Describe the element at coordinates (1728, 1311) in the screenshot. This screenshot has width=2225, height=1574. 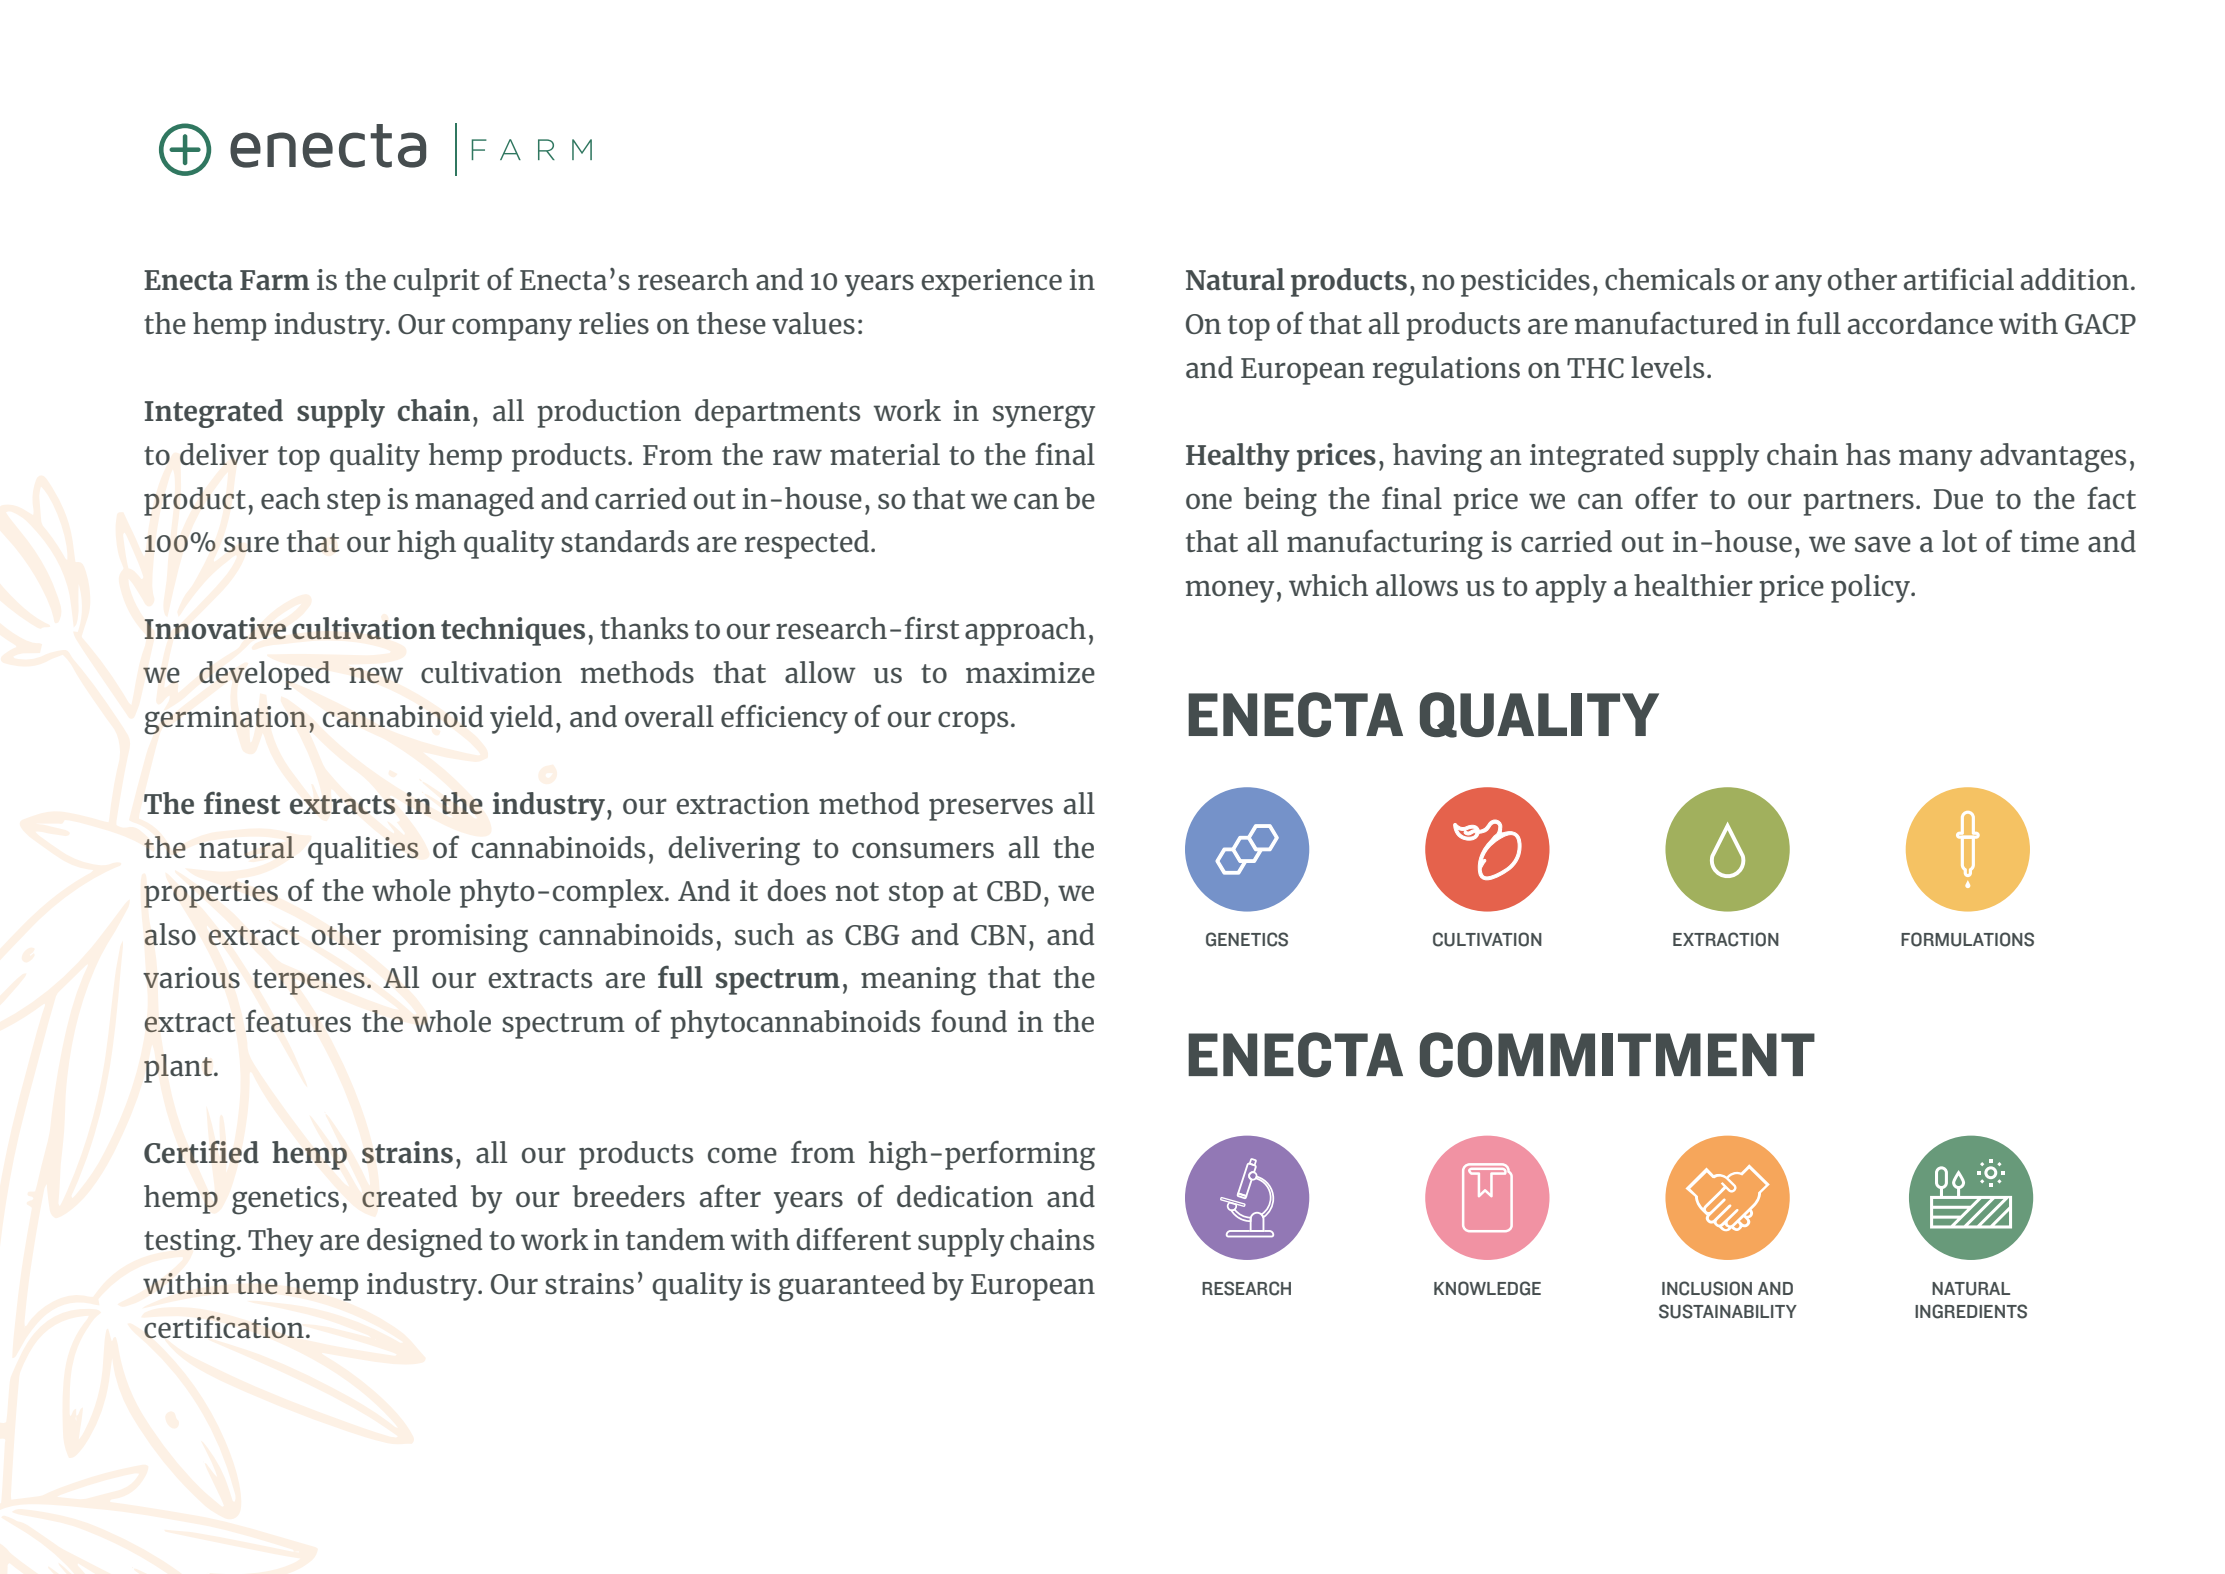
I see `SUSTAINABILITY` at that location.
